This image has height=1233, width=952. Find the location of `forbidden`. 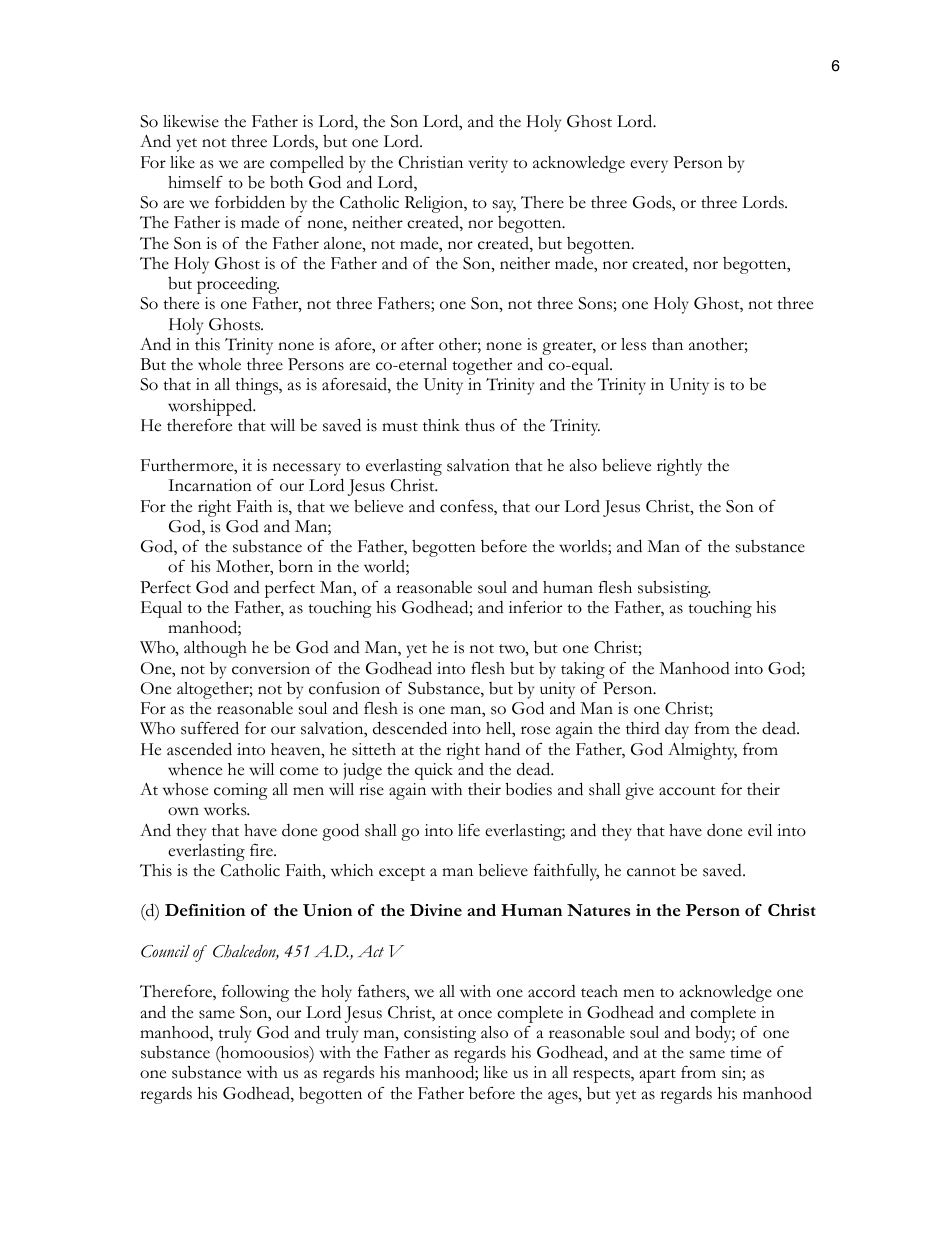

forbidden is located at coordinates (250, 202).
